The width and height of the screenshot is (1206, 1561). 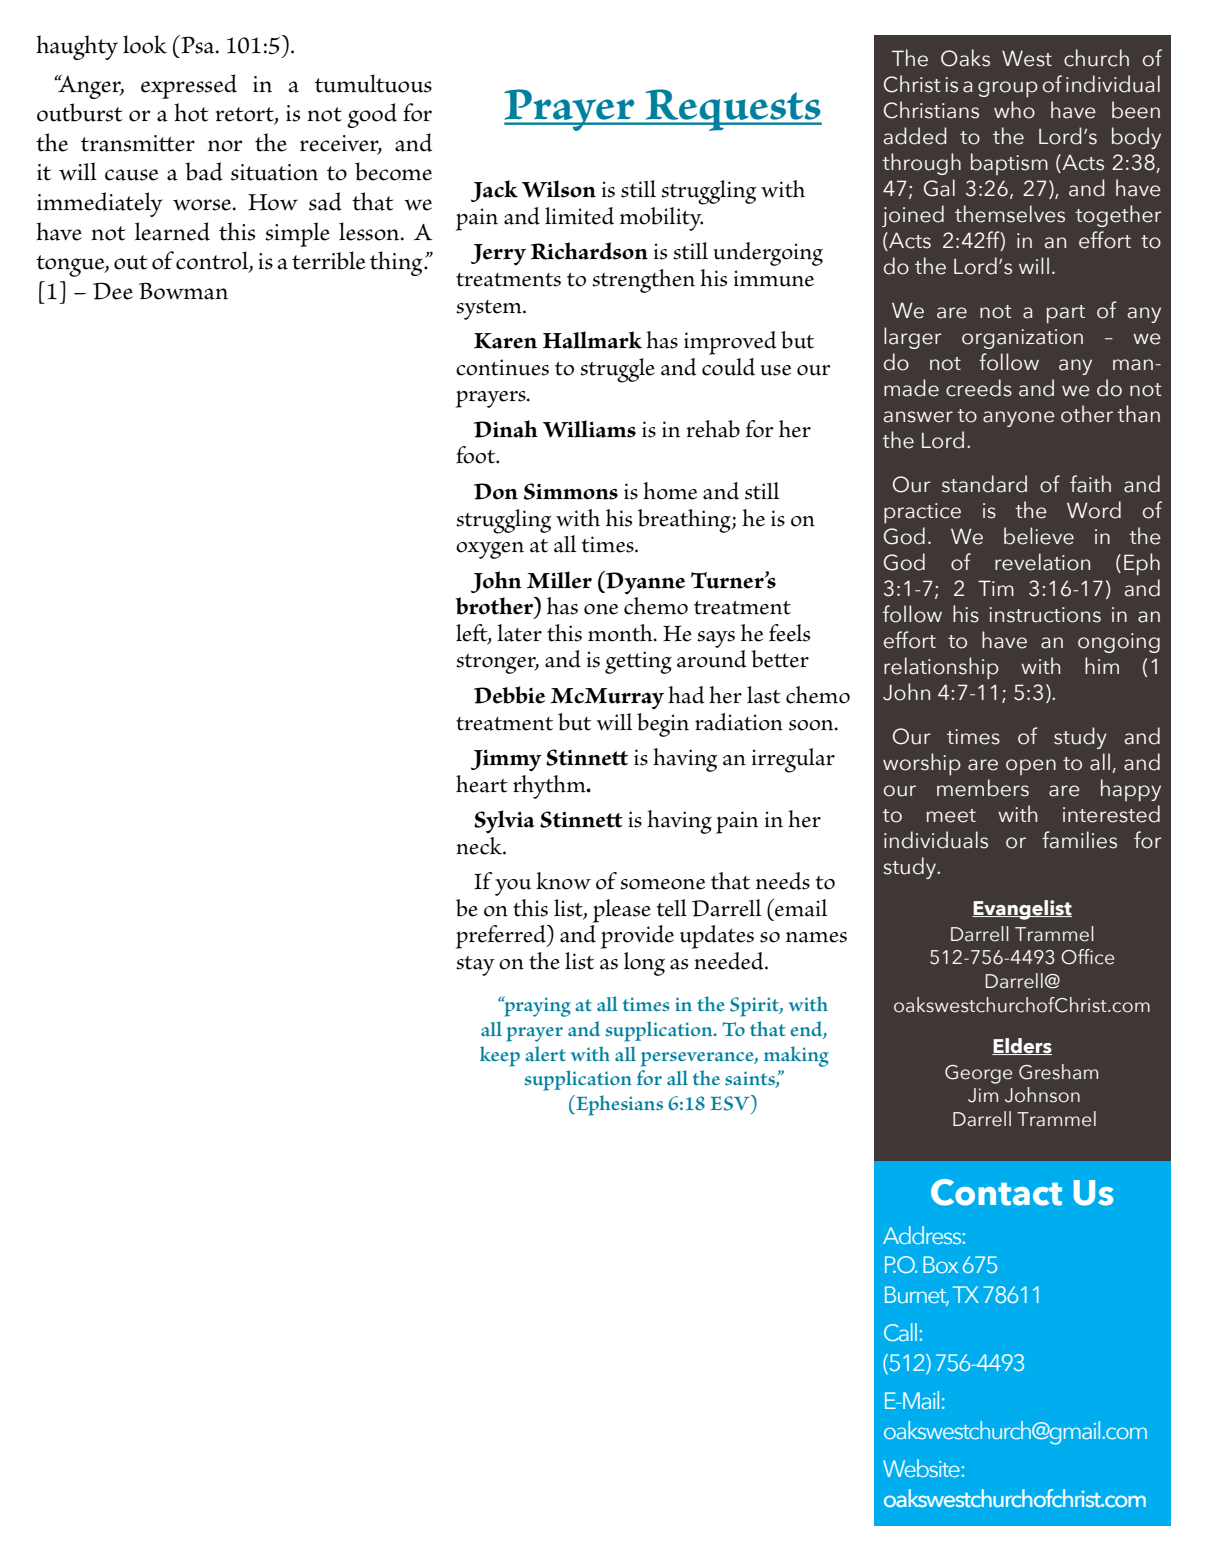 I want to click on Ephesians, so click(x=618, y=1105).
